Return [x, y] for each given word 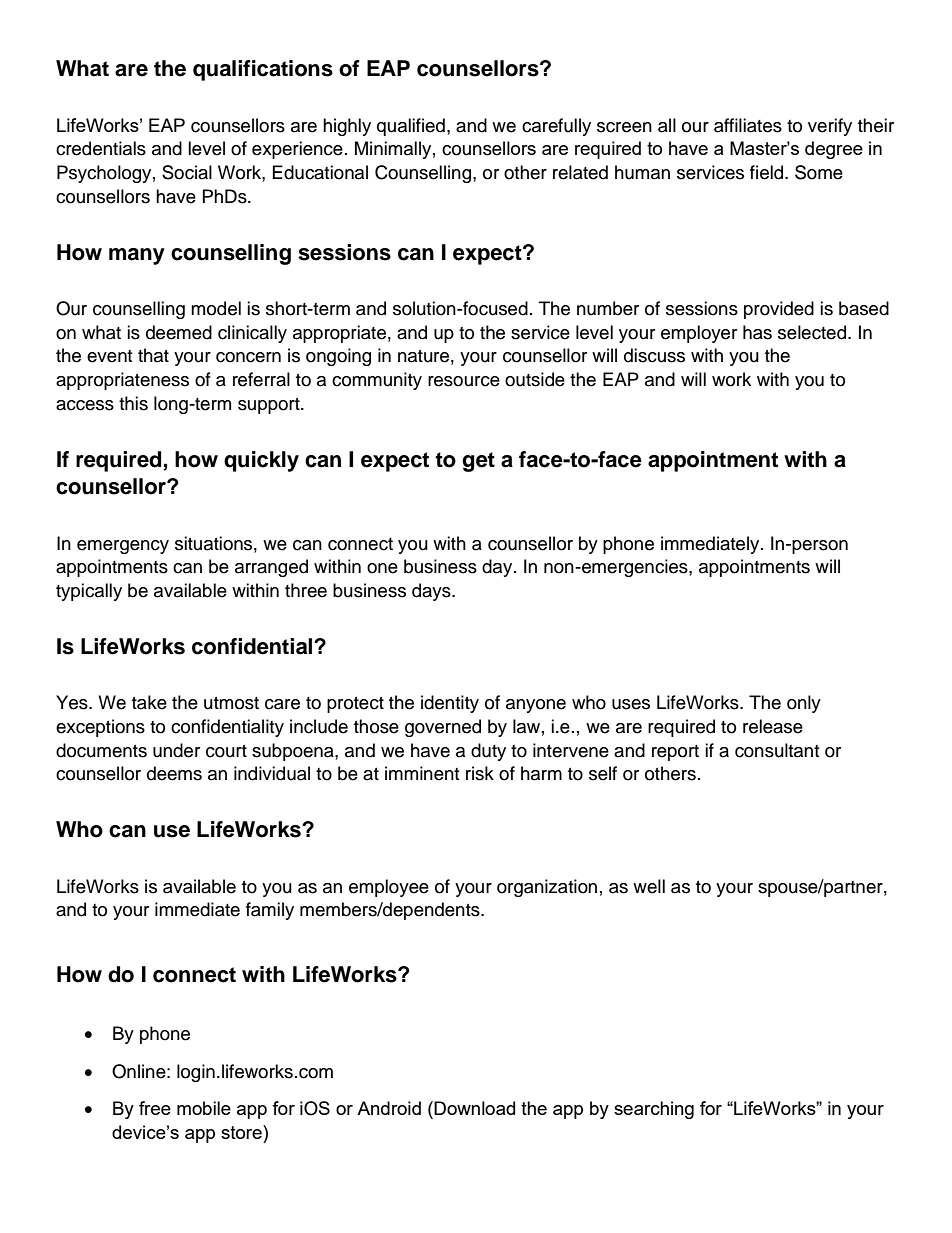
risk [480, 773]
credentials [101, 148]
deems [174, 773]
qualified [411, 127]
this [133, 403]
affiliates [748, 125]
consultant [777, 750]
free [155, 1108]
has [757, 332]
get [478, 462]
